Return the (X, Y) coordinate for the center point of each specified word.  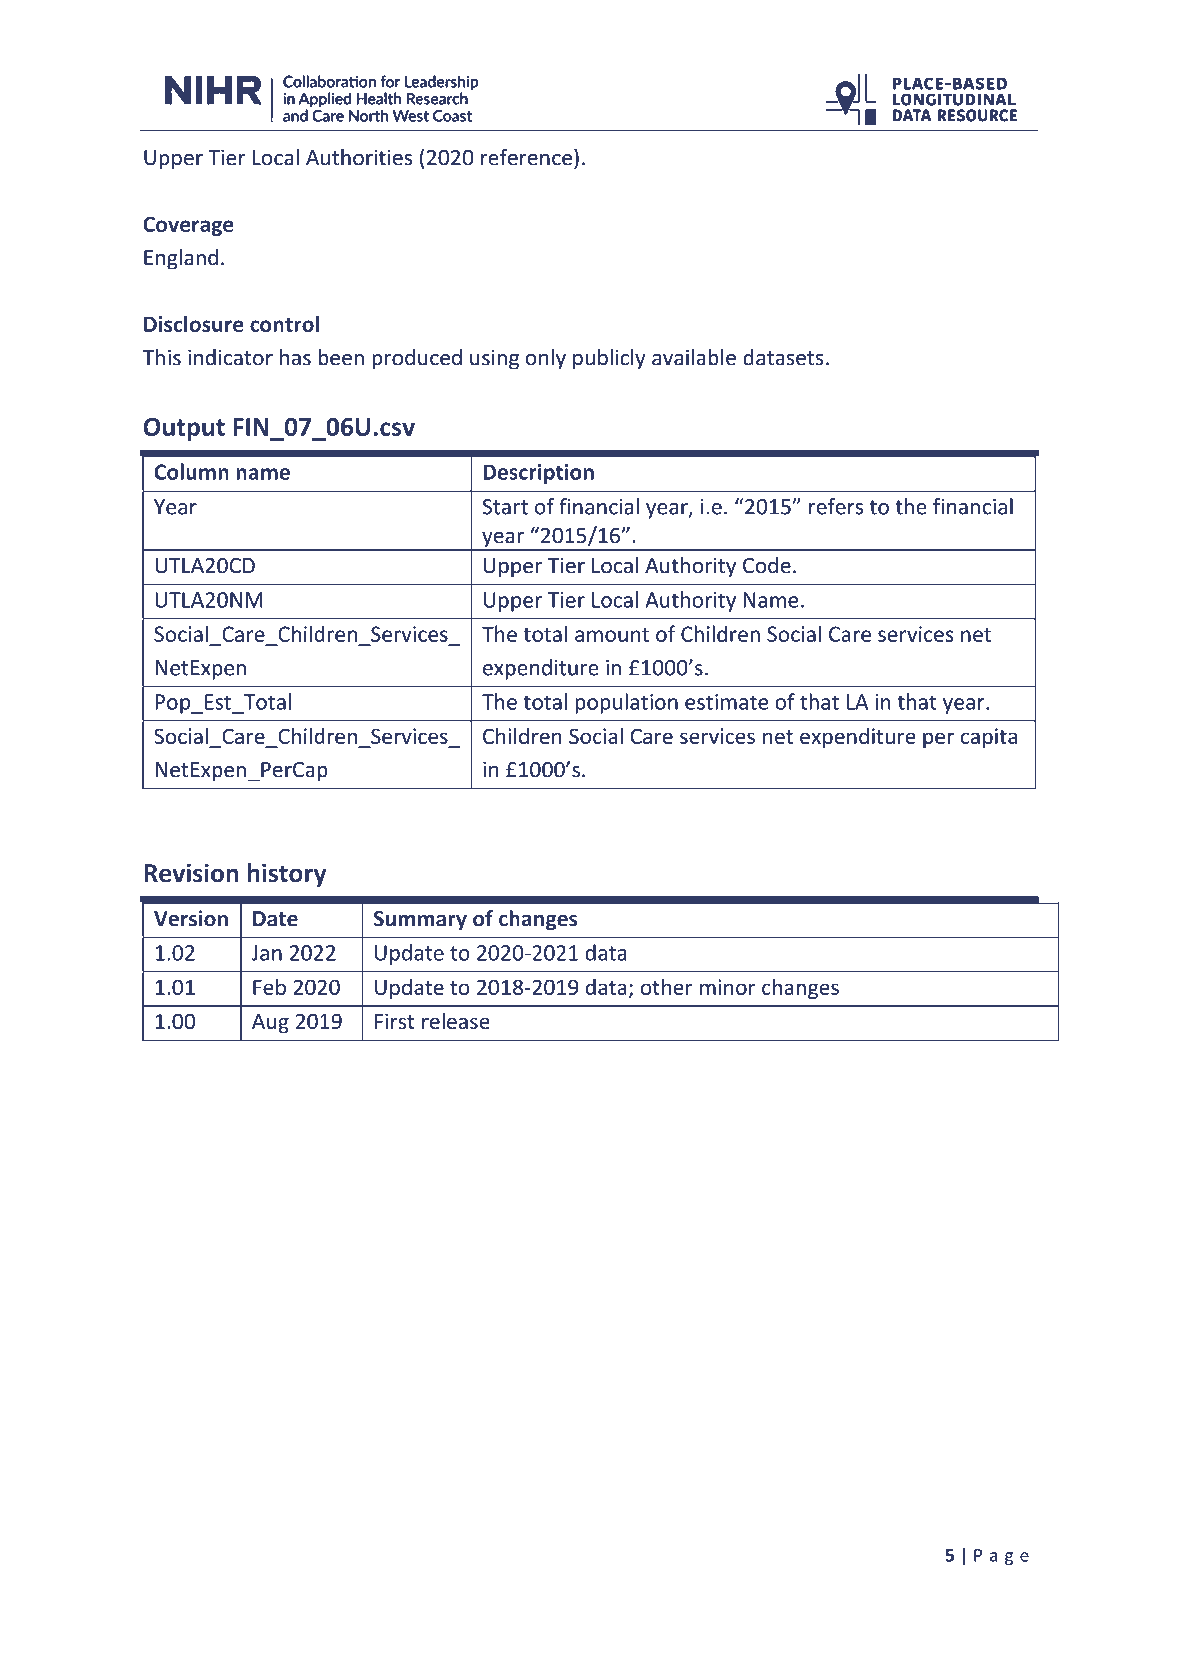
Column (191, 471)
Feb (269, 986)
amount (612, 635)
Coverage (188, 226)
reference (526, 157)
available (694, 357)
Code (767, 565)
